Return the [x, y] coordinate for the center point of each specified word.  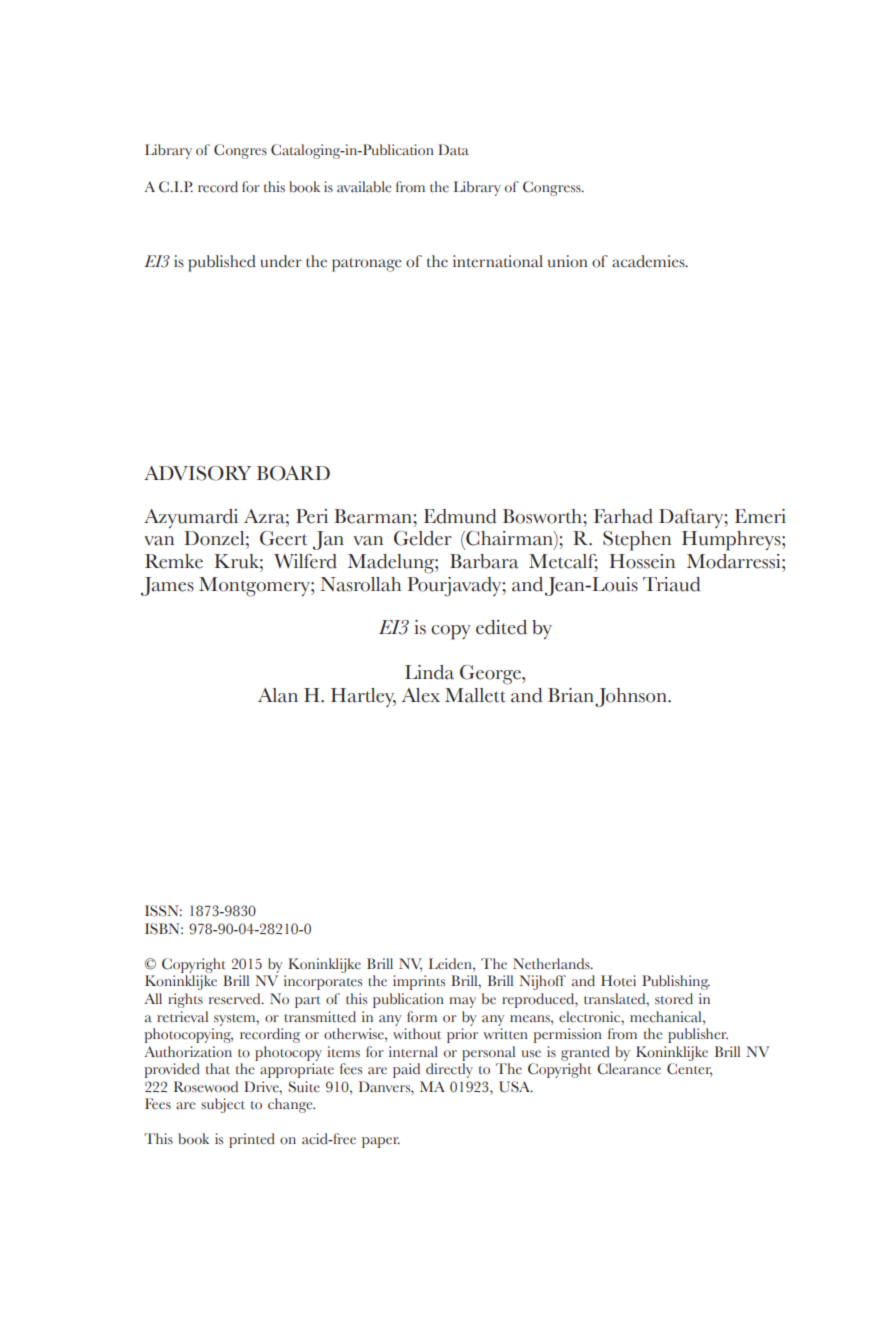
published [222, 263]
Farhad [623, 516]
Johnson [632, 697]
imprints [419, 982]
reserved [236, 999]
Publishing [676, 982]
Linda [429, 672]
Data [453, 150]
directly [449, 1070]
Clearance [629, 1069]
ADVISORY [197, 473]
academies [649, 261]
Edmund [460, 516]
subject [223, 1105]
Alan [278, 695]
